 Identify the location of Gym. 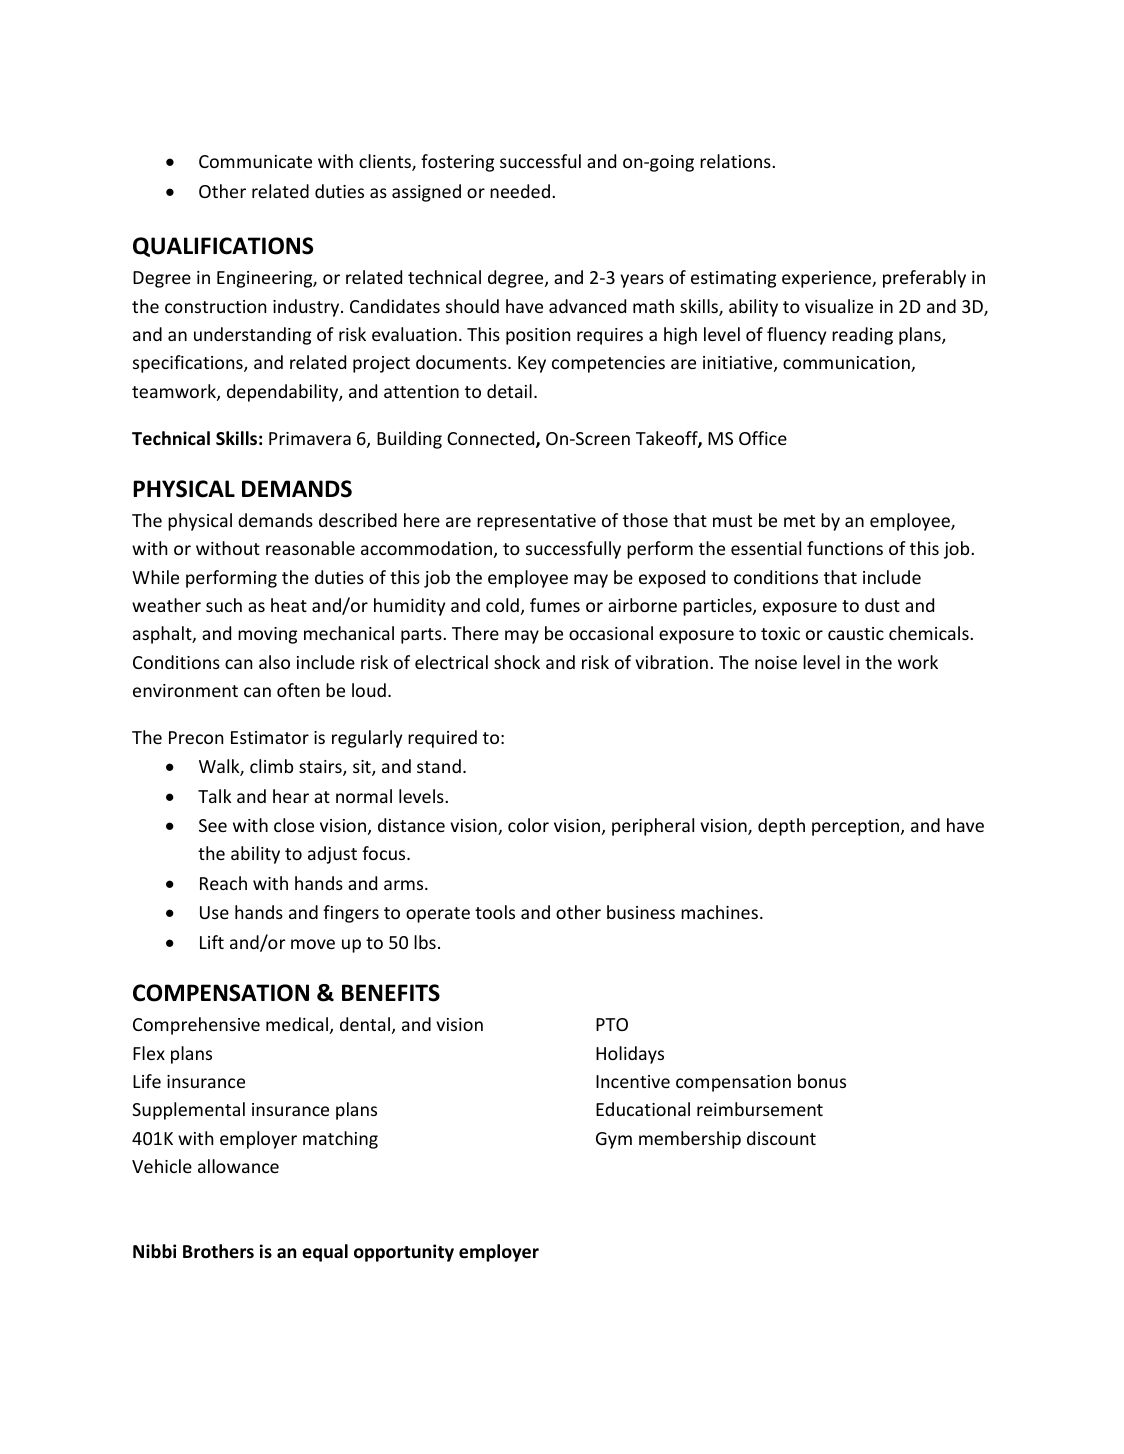
(614, 1140).
